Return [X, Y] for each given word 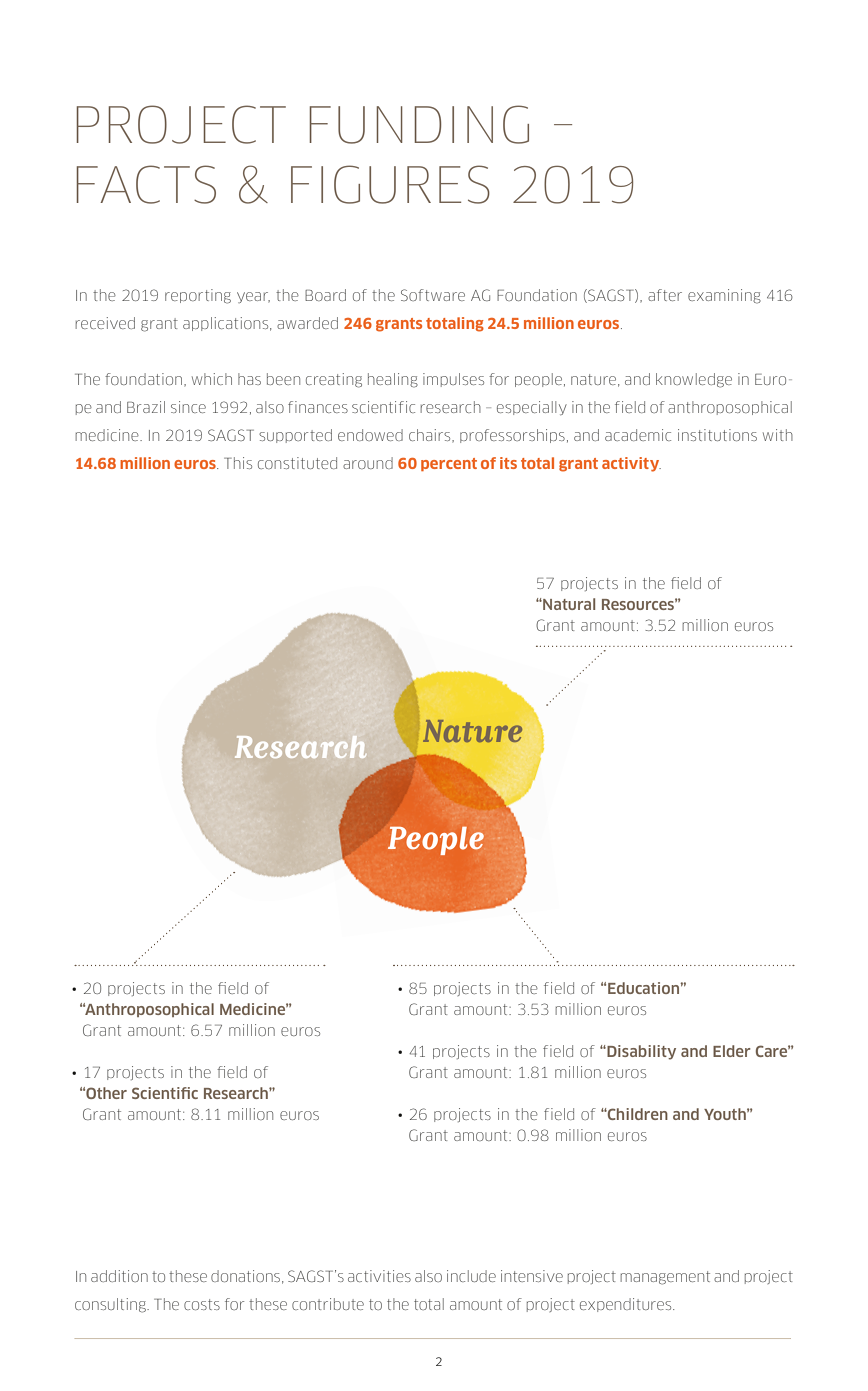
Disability [640, 1052]
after [665, 295]
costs [202, 1304]
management [665, 1278]
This [238, 463]
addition [119, 1276]
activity [631, 464]
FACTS [146, 184]
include [471, 1276]
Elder [732, 1051]
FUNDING [419, 124]
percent [449, 464]
